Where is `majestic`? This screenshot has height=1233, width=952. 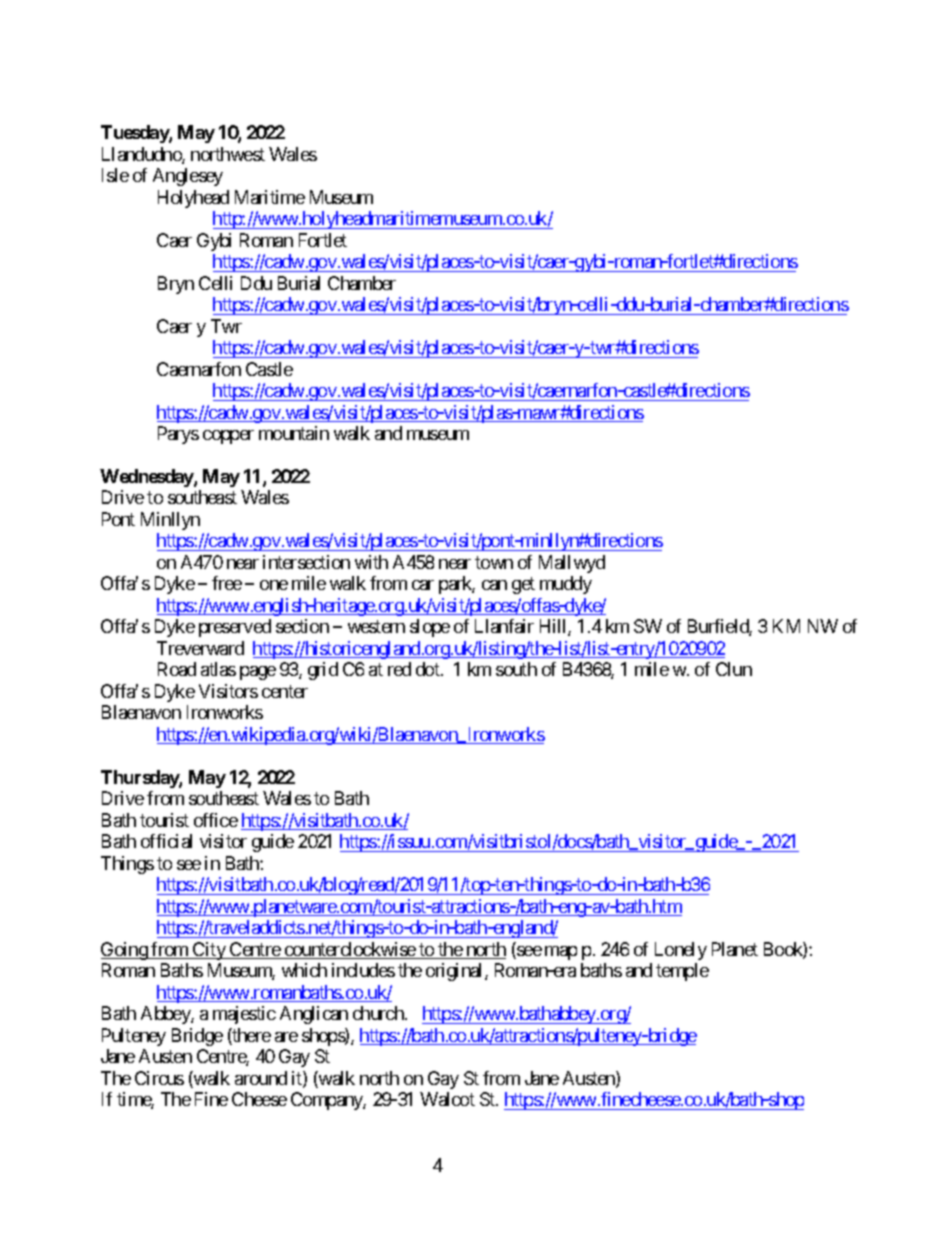 majestic is located at coordinates (244, 1015).
